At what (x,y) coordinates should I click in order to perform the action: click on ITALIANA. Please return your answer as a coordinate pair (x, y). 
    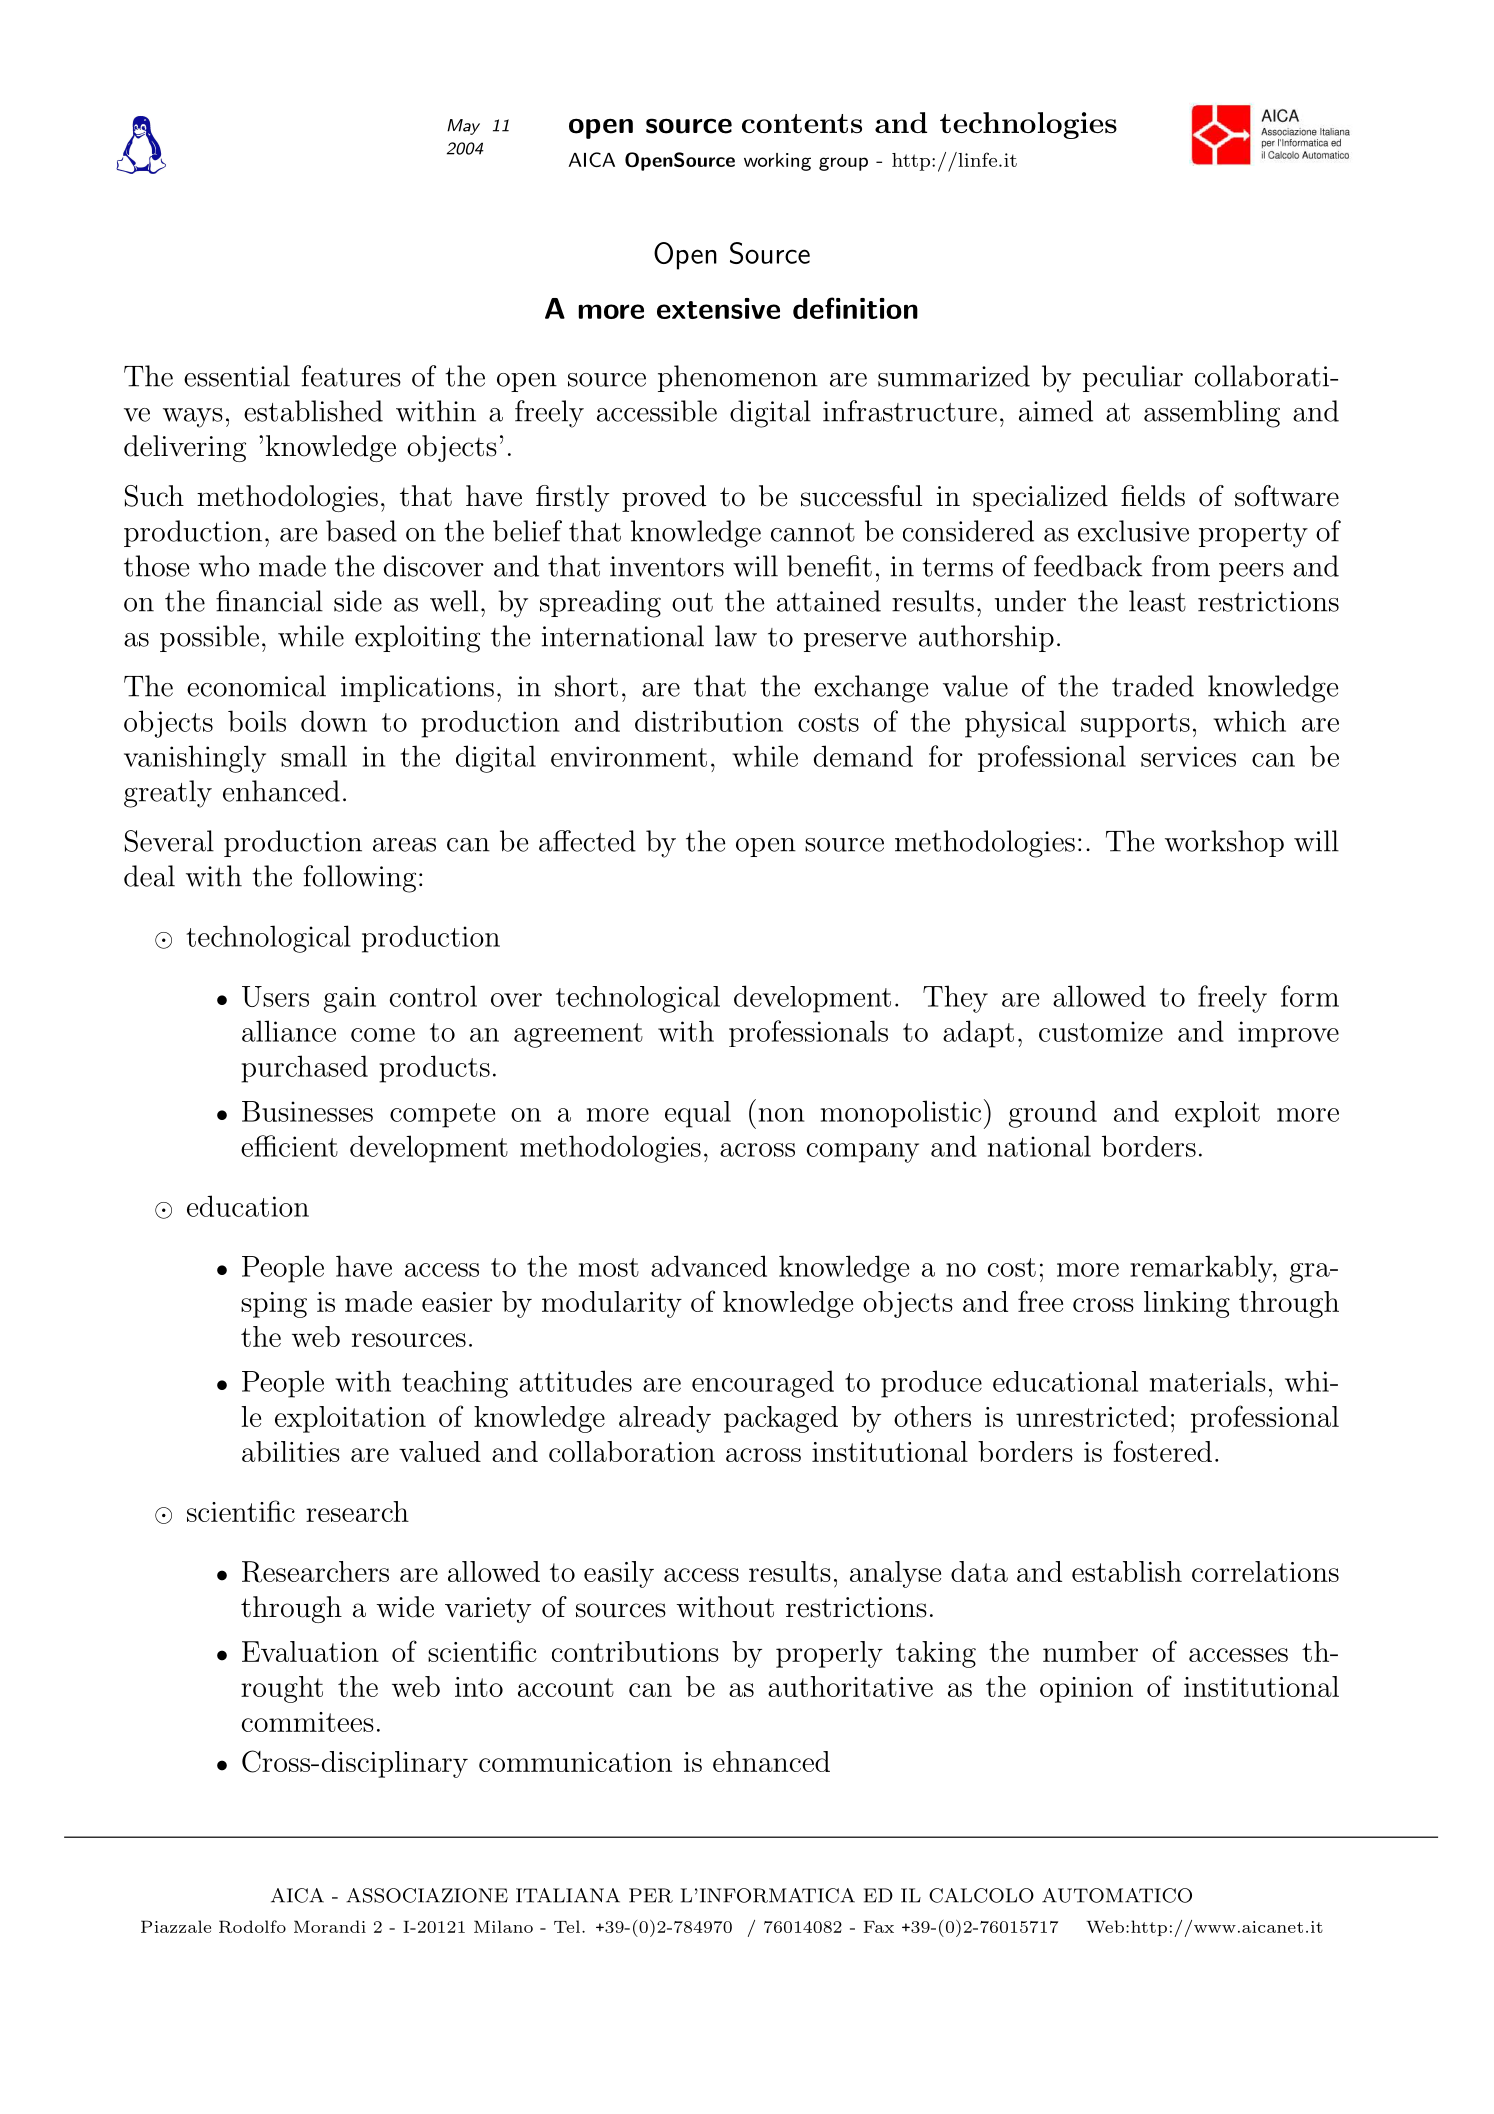
    Looking at the image, I should click on (568, 1895).
